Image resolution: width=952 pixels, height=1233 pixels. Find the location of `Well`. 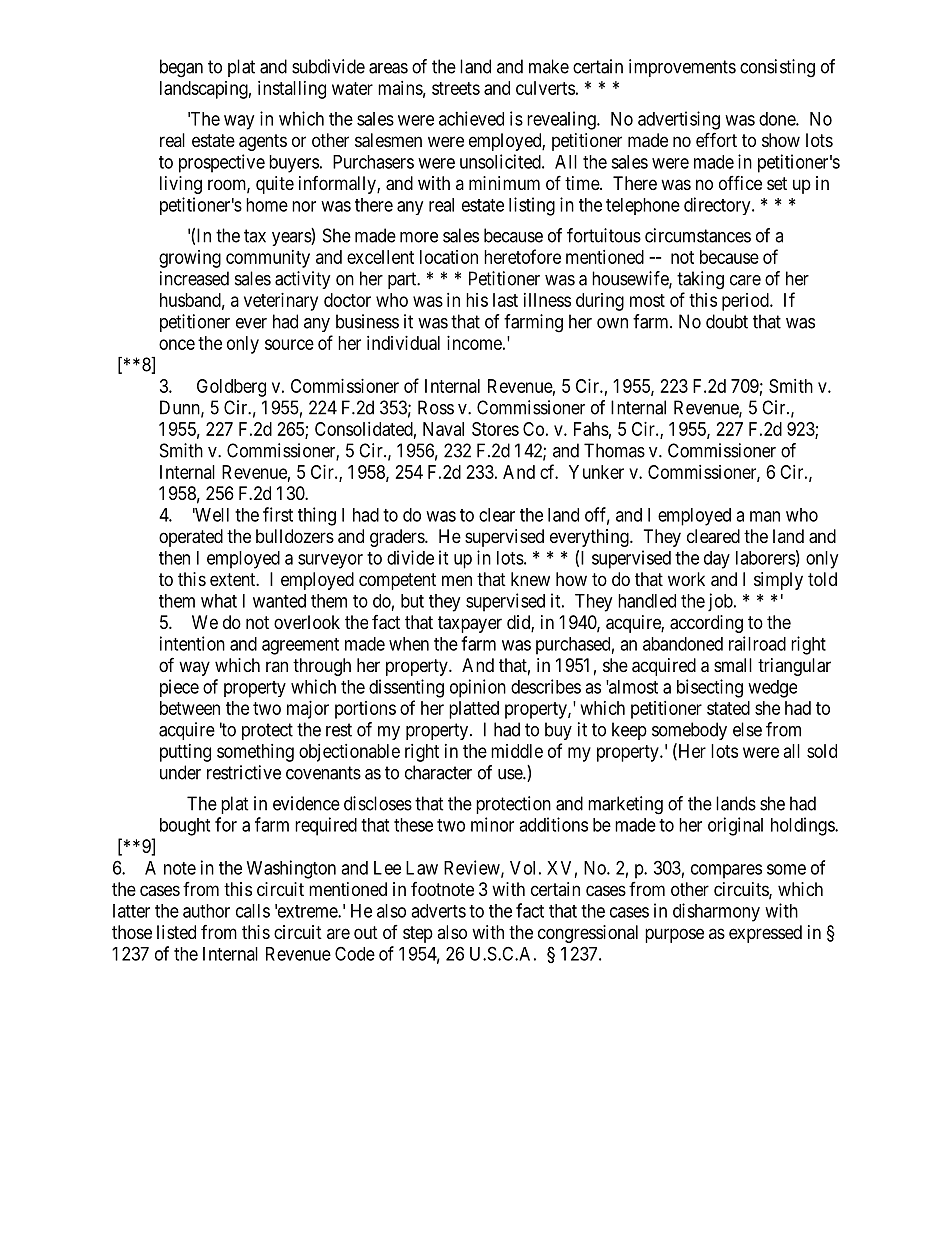

Well is located at coordinates (211, 515).
